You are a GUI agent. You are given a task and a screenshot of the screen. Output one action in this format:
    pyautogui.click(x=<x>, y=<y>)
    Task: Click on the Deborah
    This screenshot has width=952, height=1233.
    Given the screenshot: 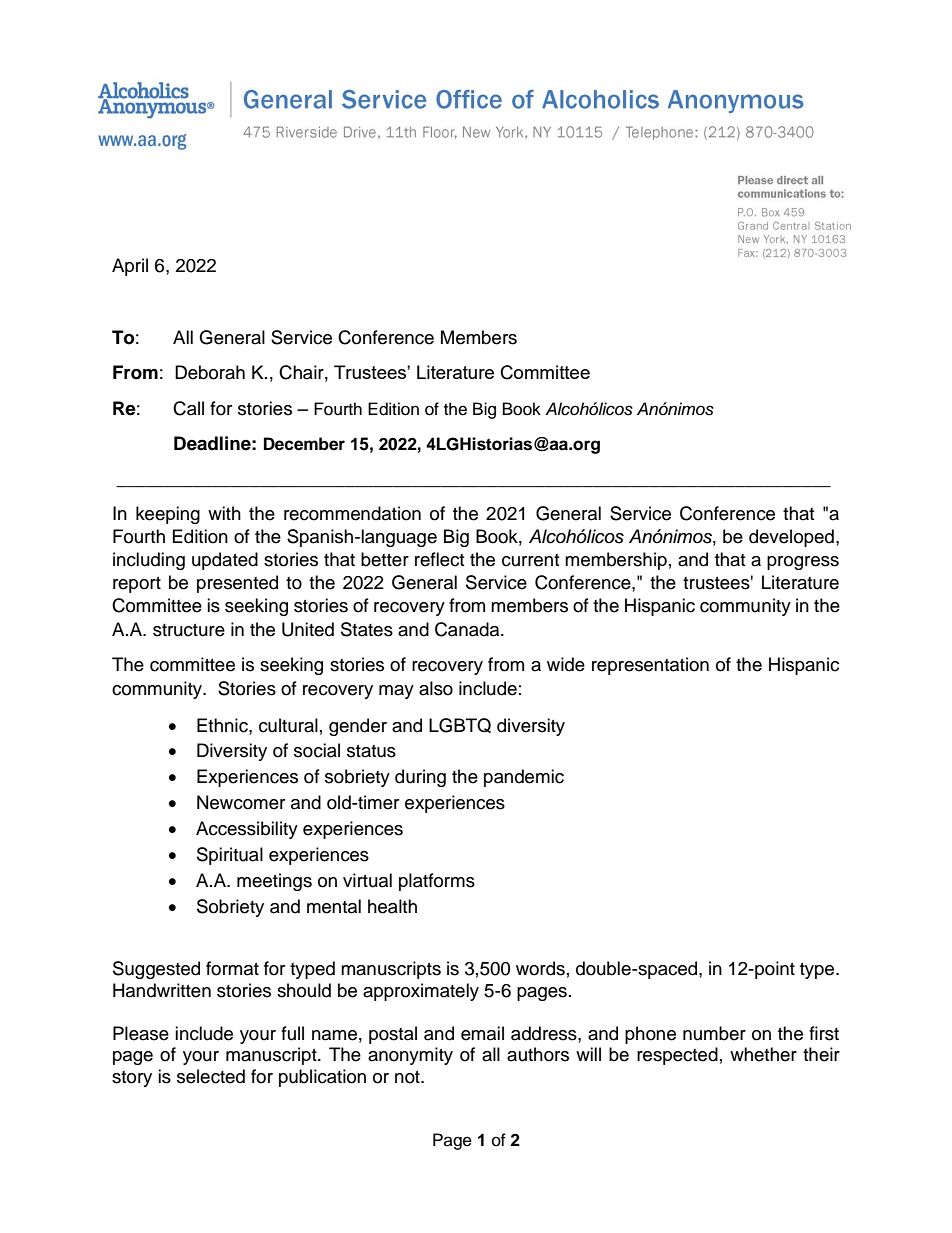 What is the action you would take?
    pyautogui.click(x=210, y=372)
